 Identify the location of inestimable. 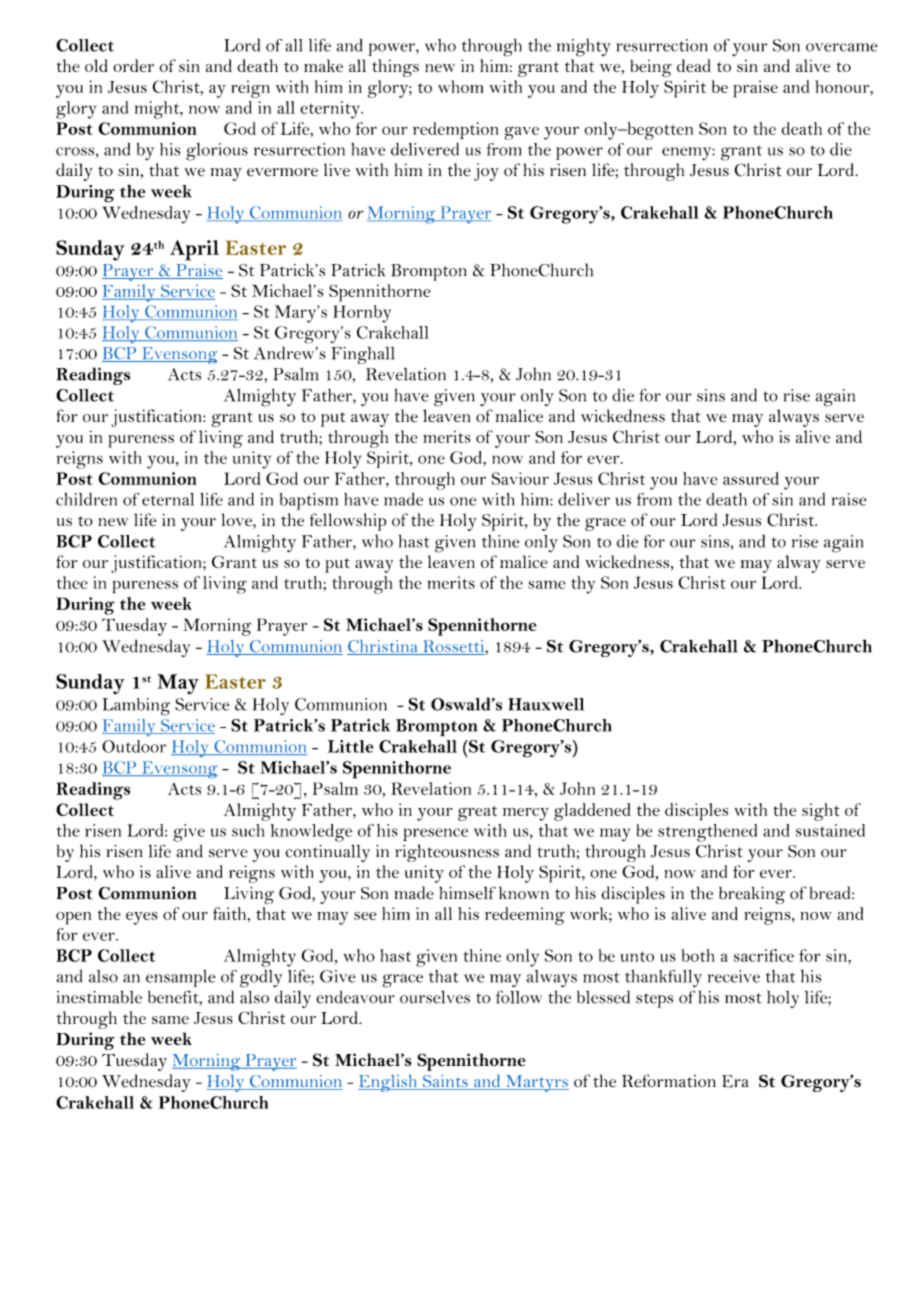
(99, 997).
